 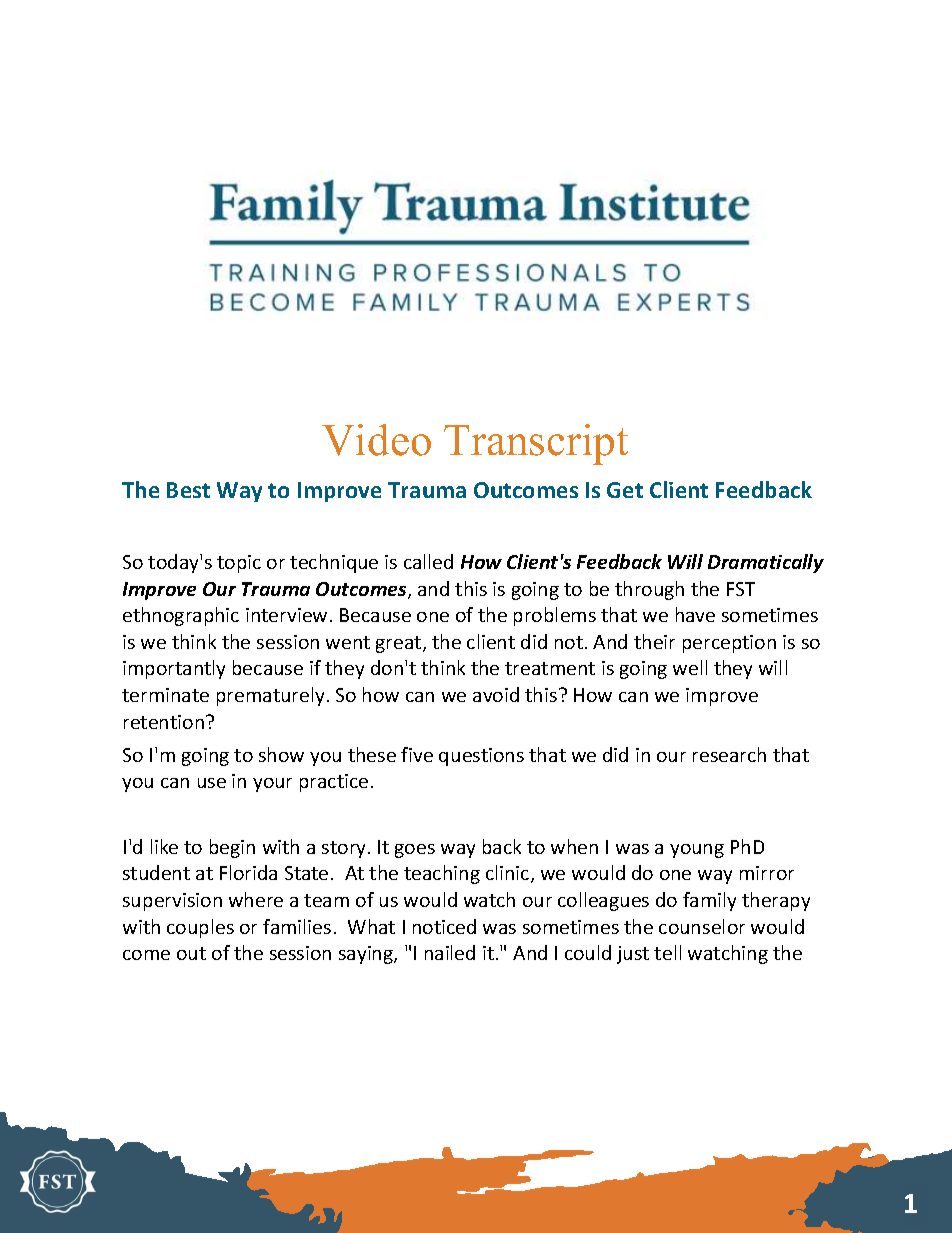 What do you see at coordinates (536, 444) in the image?
I see `Transcript` at bounding box center [536, 444].
